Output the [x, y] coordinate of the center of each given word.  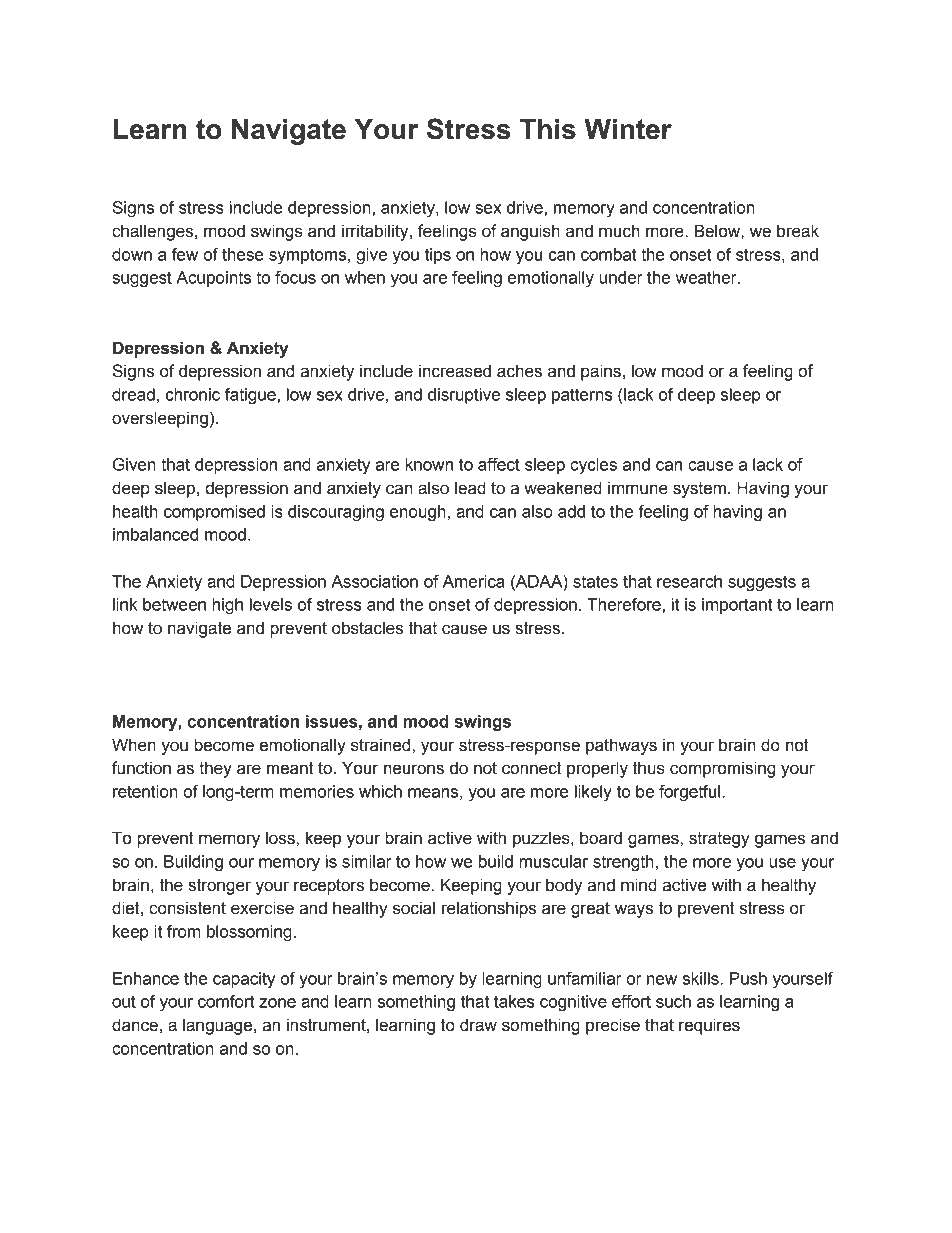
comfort [226, 1001]
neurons [414, 769]
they [215, 769]
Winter [628, 129]
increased [455, 371]
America [474, 581]
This [548, 129]
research [689, 581]
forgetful [689, 793]
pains [601, 372]
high [227, 606]
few [185, 254]
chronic [193, 394]
